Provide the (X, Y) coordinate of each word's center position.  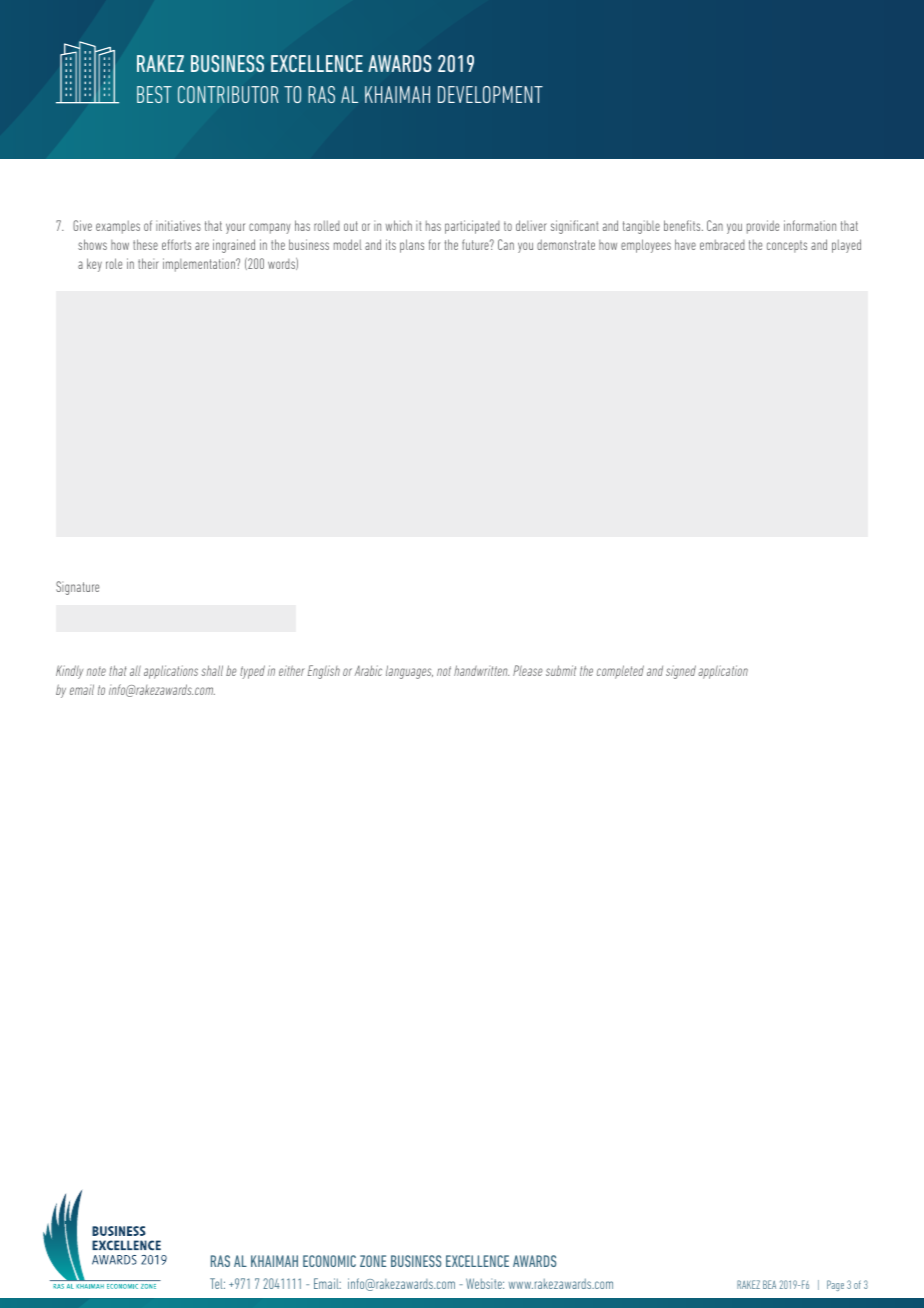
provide (763, 227)
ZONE (373, 1261)
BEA (769, 1284)
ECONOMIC (329, 1261)
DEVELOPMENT (490, 94)
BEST (154, 94)
